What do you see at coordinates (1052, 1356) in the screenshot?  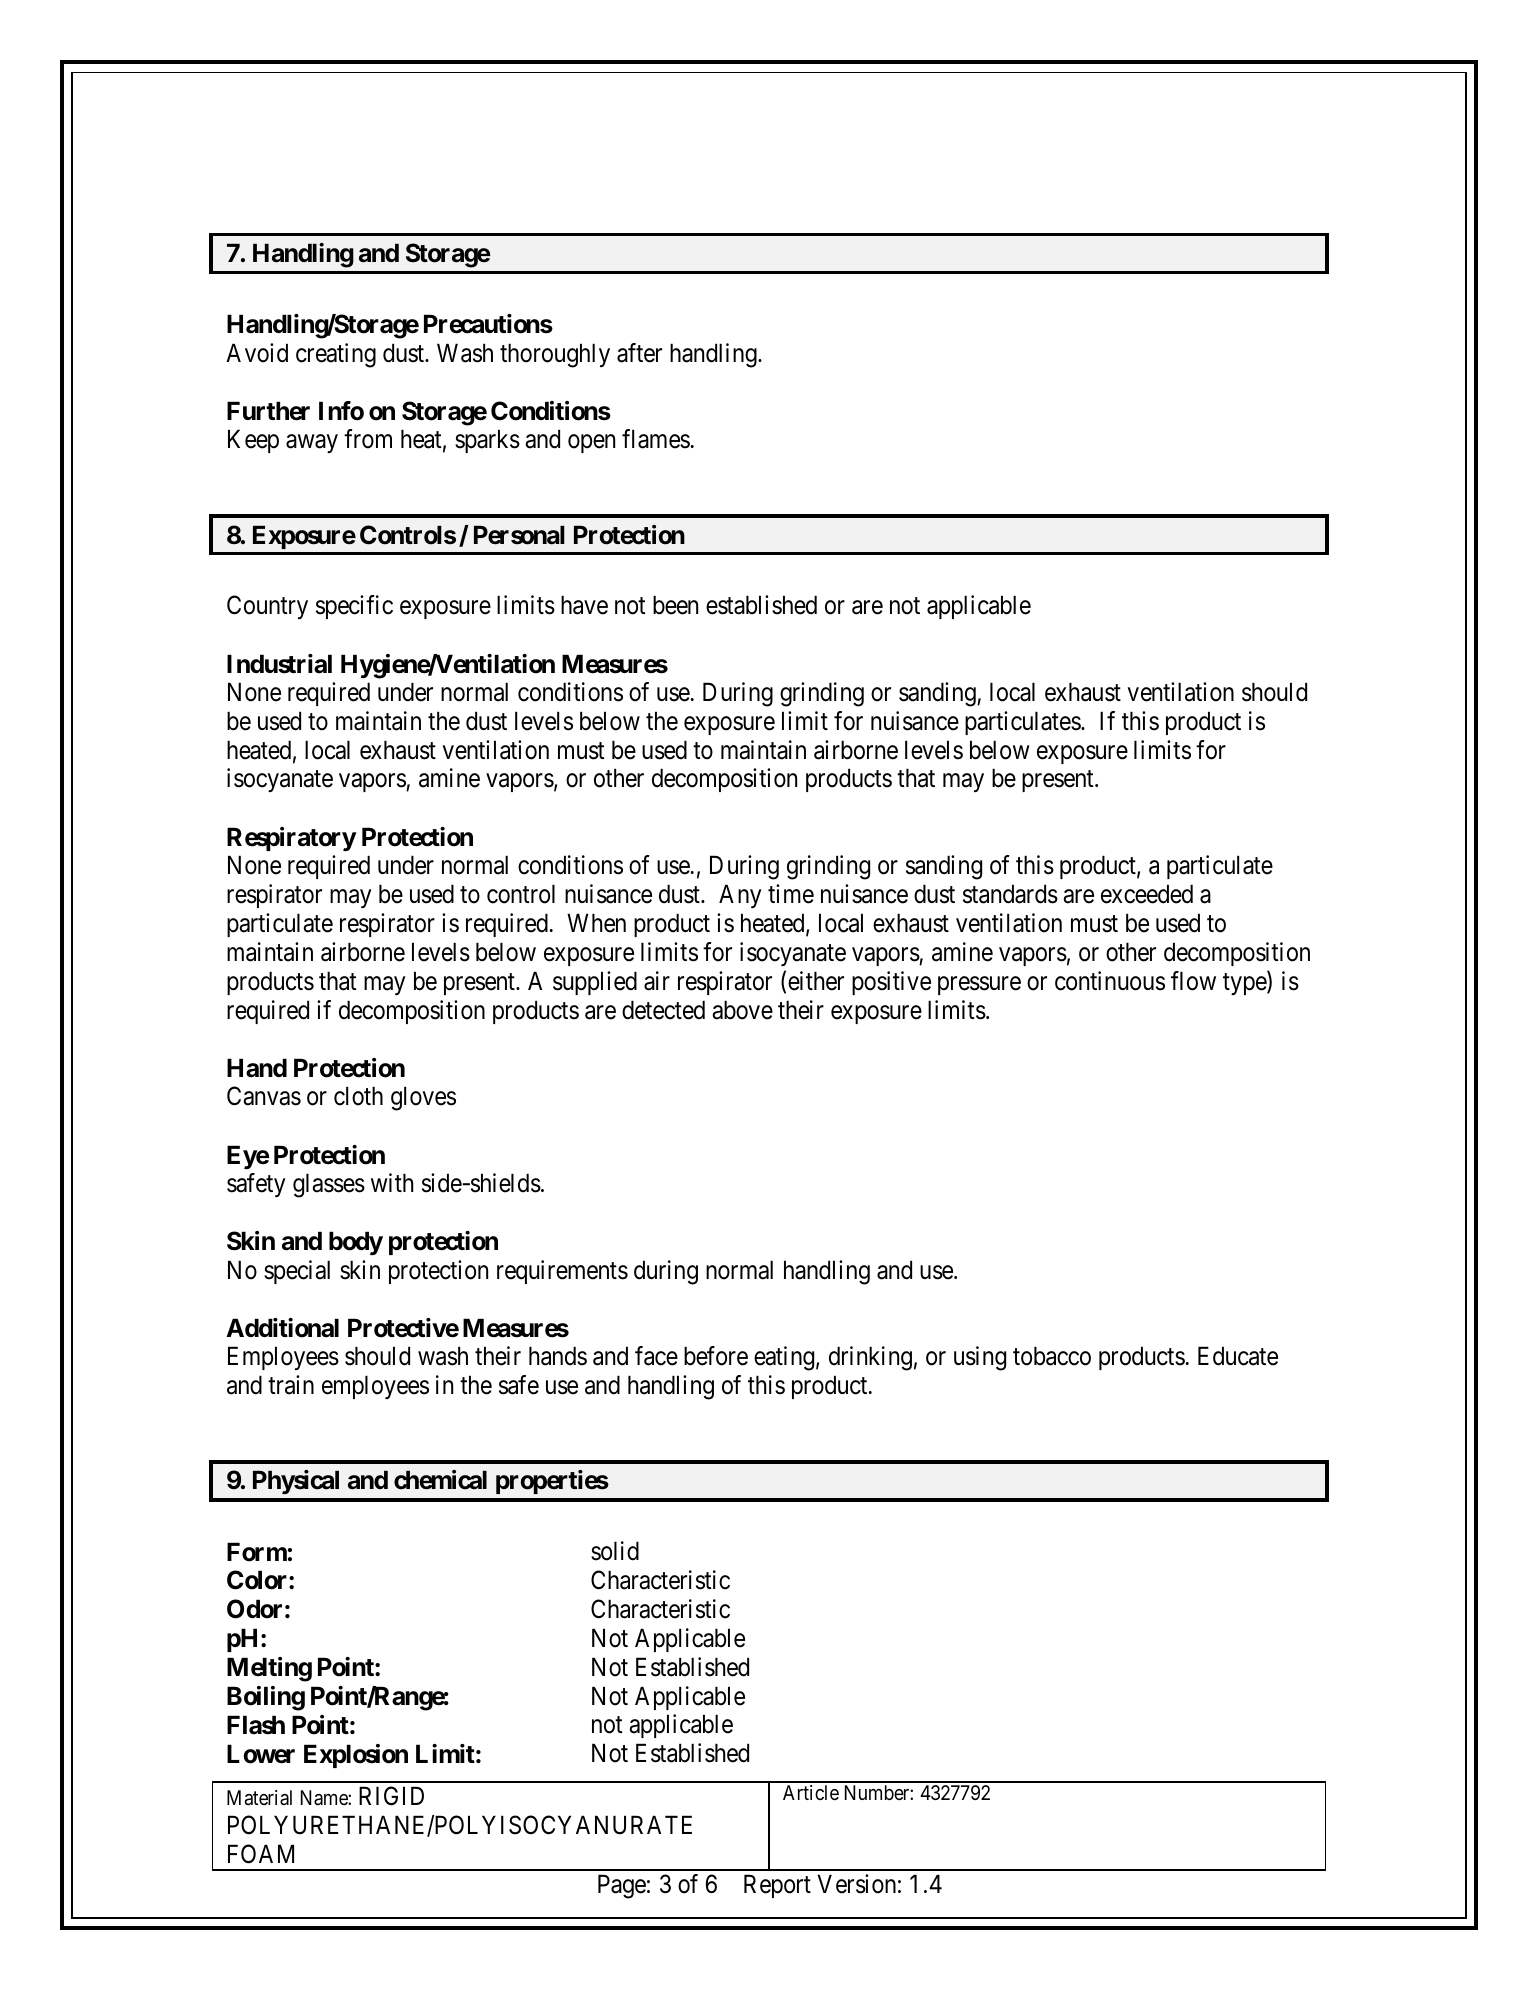 I see `tobacco` at bounding box center [1052, 1356].
